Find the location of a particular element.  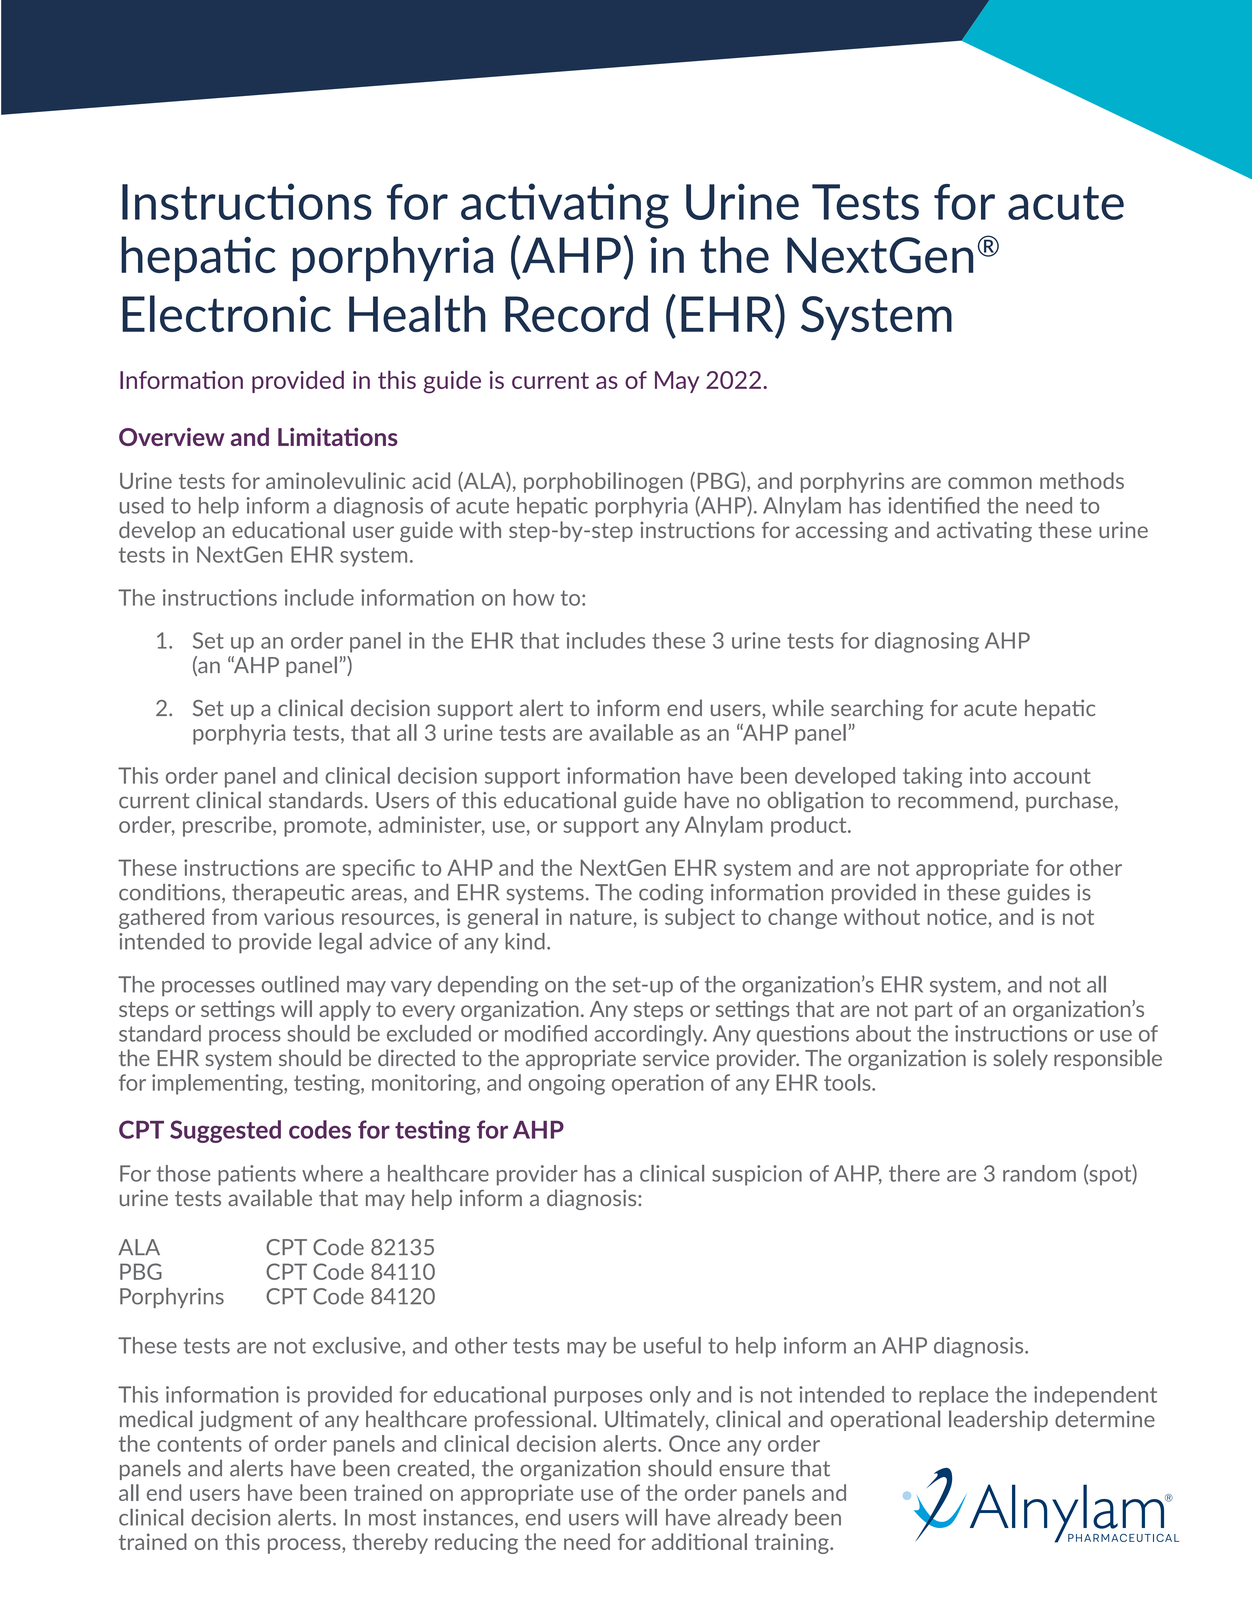

common is located at coordinates (990, 483).
